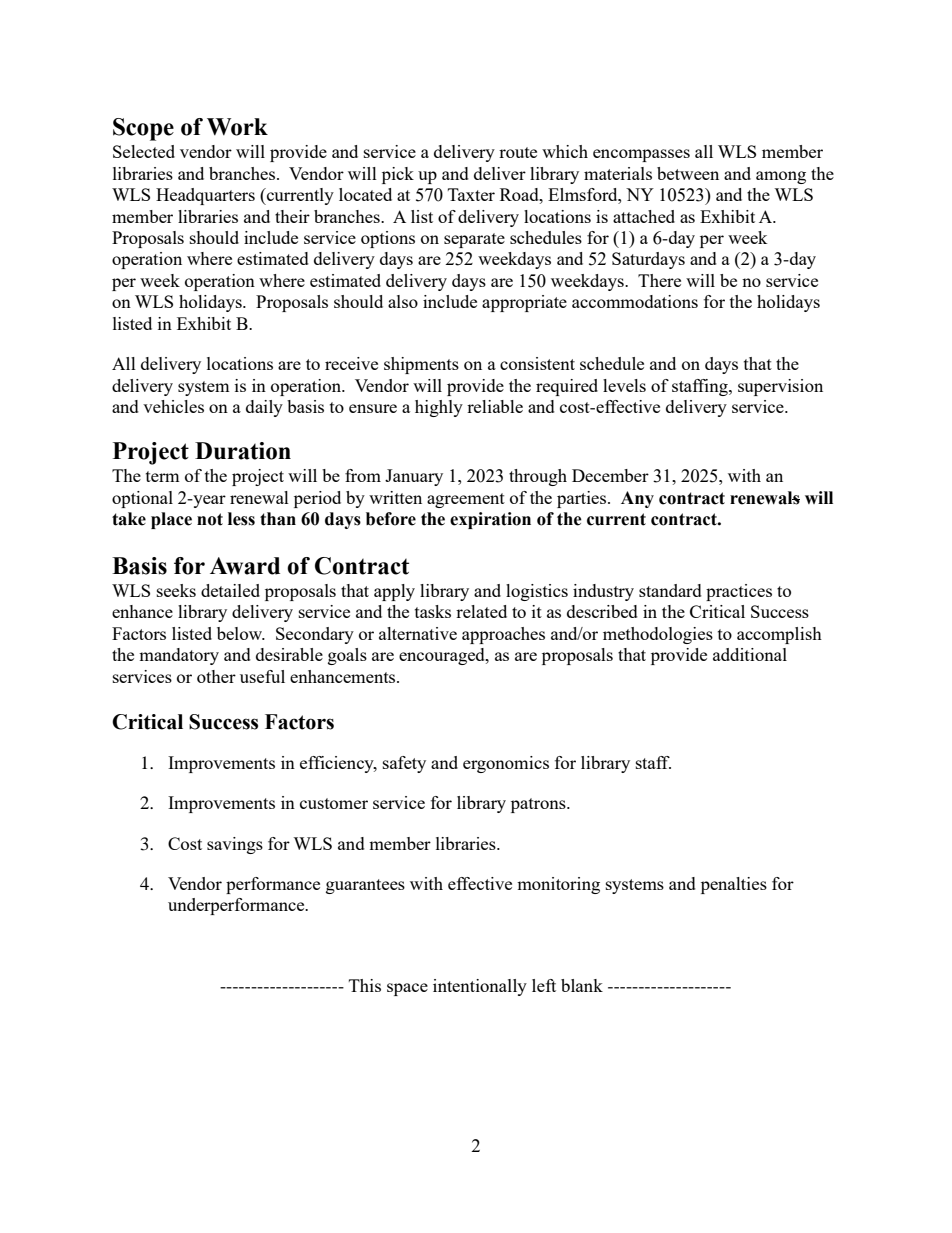 The width and height of the image is (952, 1233). What do you see at coordinates (688, 173) in the image?
I see `between` at bounding box center [688, 173].
